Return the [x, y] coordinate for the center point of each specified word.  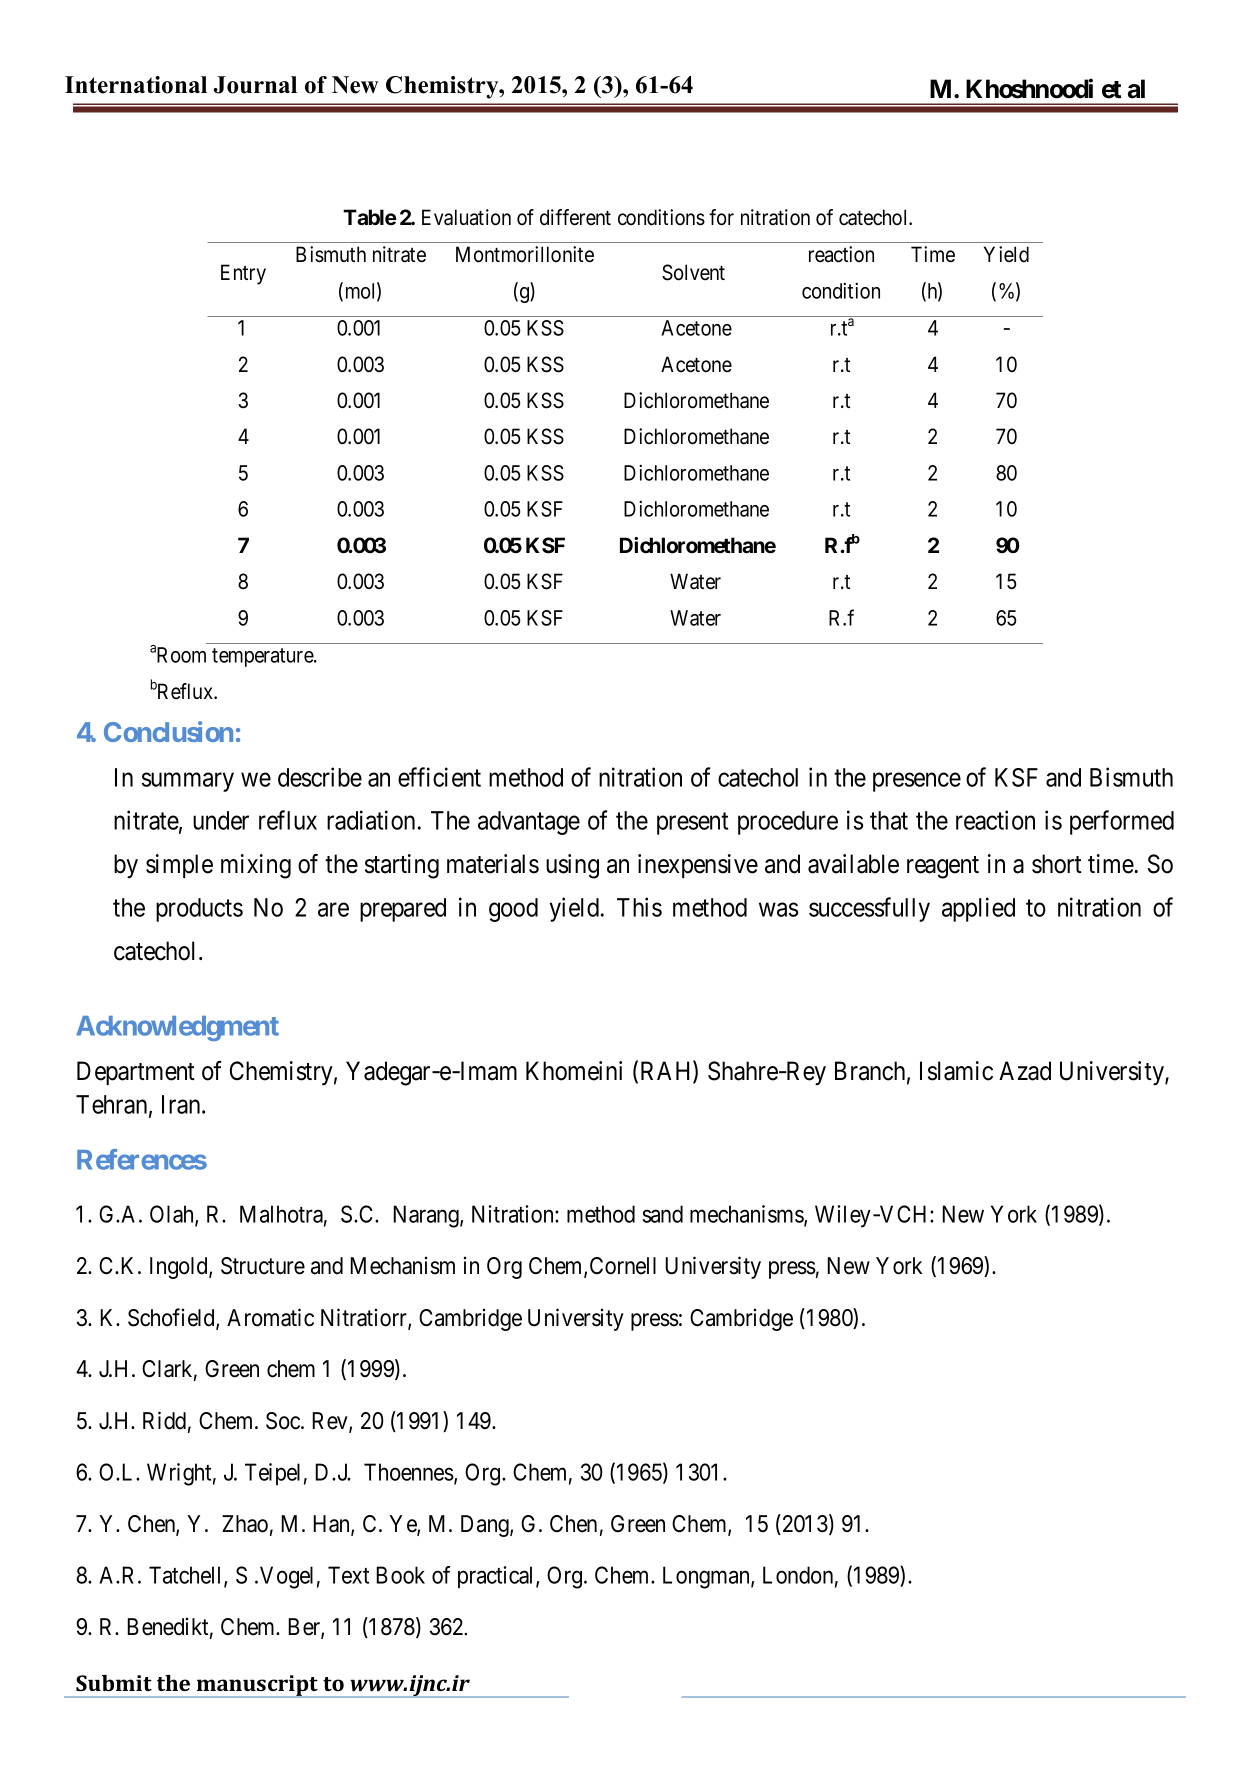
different [575, 217]
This [639, 907]
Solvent [693, 272]
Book [400, 1575]
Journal [255, 85]
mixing [256, 866]
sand [662, 1214]
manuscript [257, 1686]
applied [978, 909]
